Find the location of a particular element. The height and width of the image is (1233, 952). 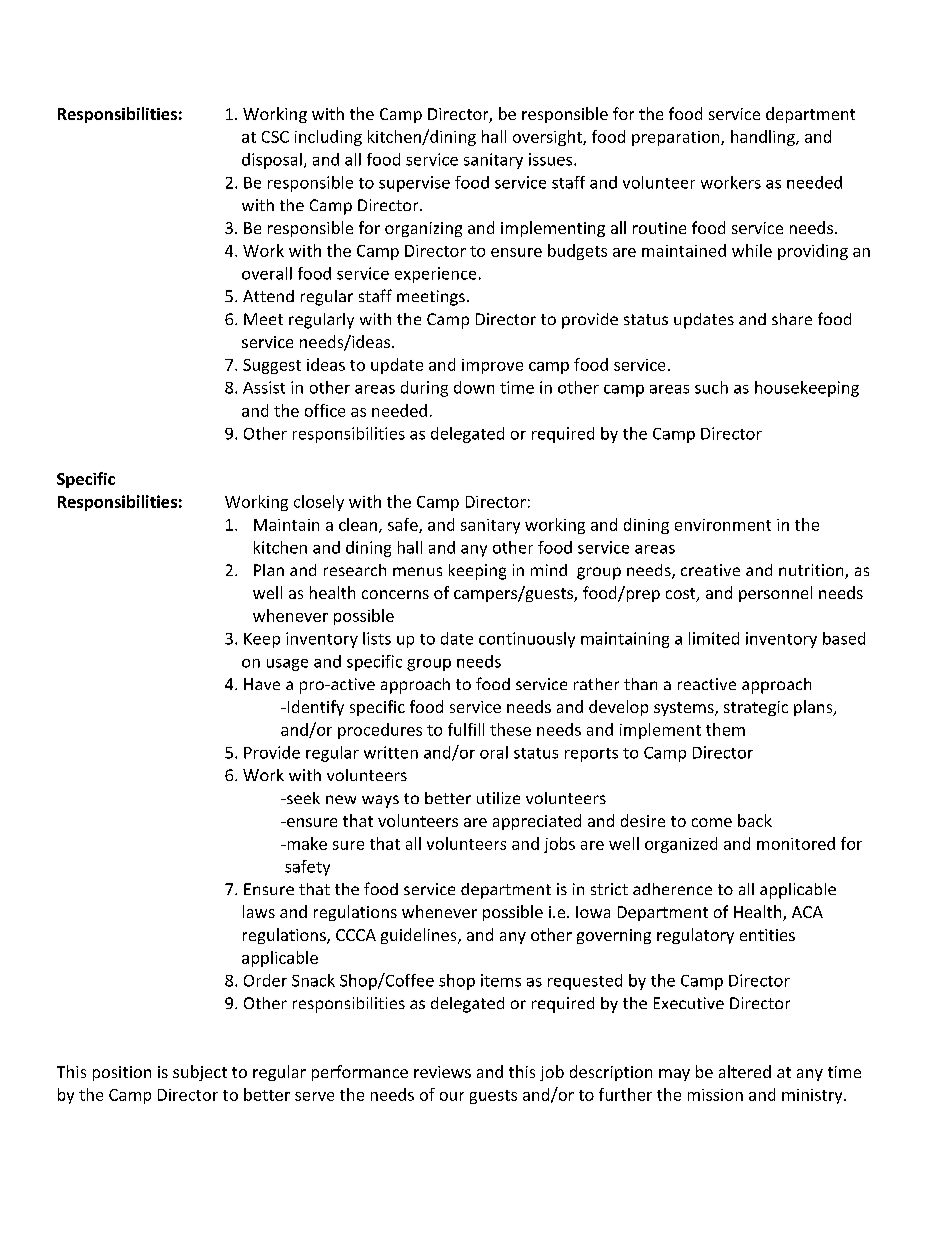

continuously is located at coordinates (527, 640).
